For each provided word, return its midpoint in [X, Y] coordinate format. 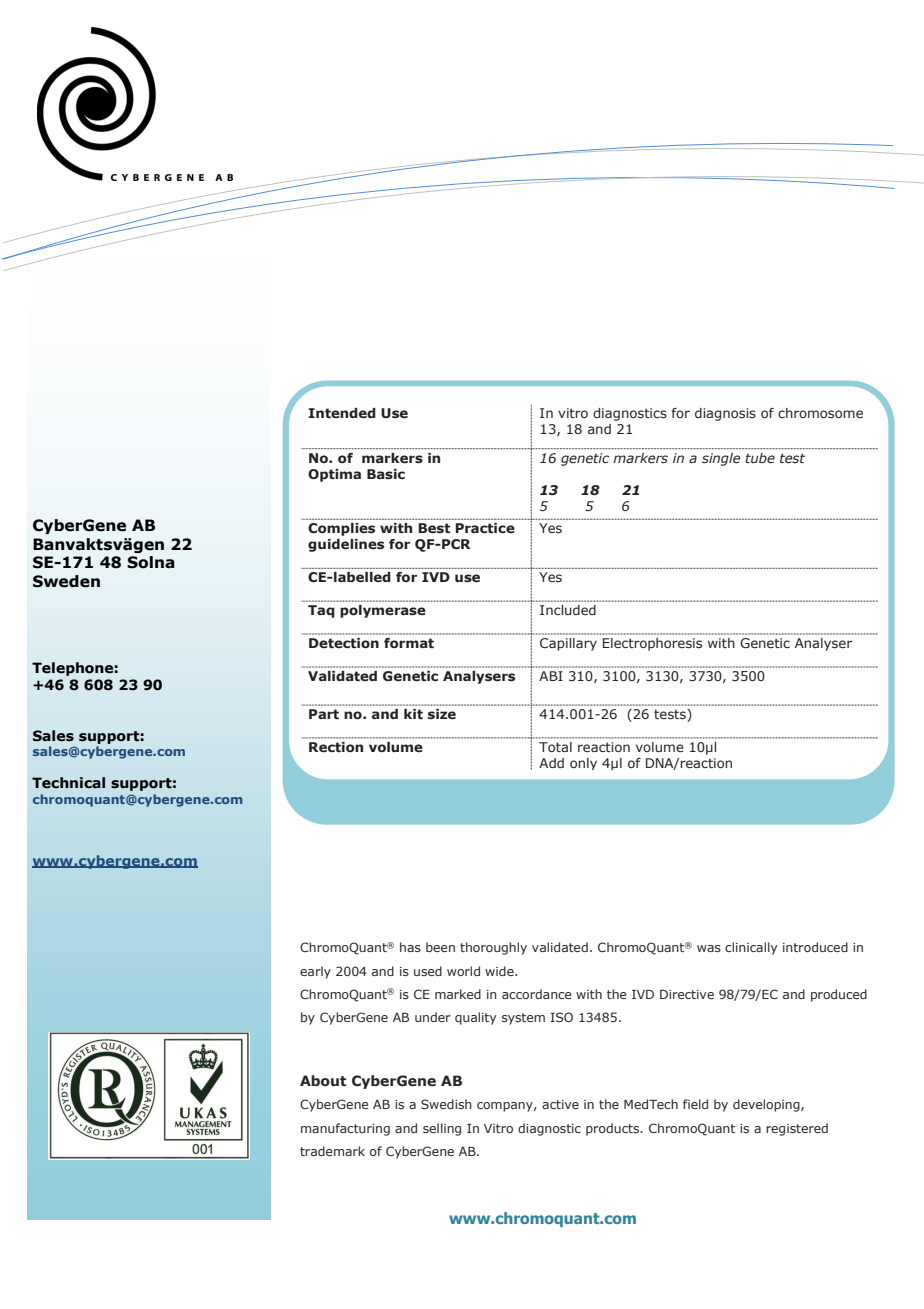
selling [442, 1129]
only [583, 764]
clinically [751, 948]
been [440, 947]
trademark [332, 1151]
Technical [68, 783]
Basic [386, 474]
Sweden [66, 581]
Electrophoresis [652, 644]
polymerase [383, 611]
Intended [342, 413]
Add [551, 763]
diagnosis [725, 414]
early [315, 972]
